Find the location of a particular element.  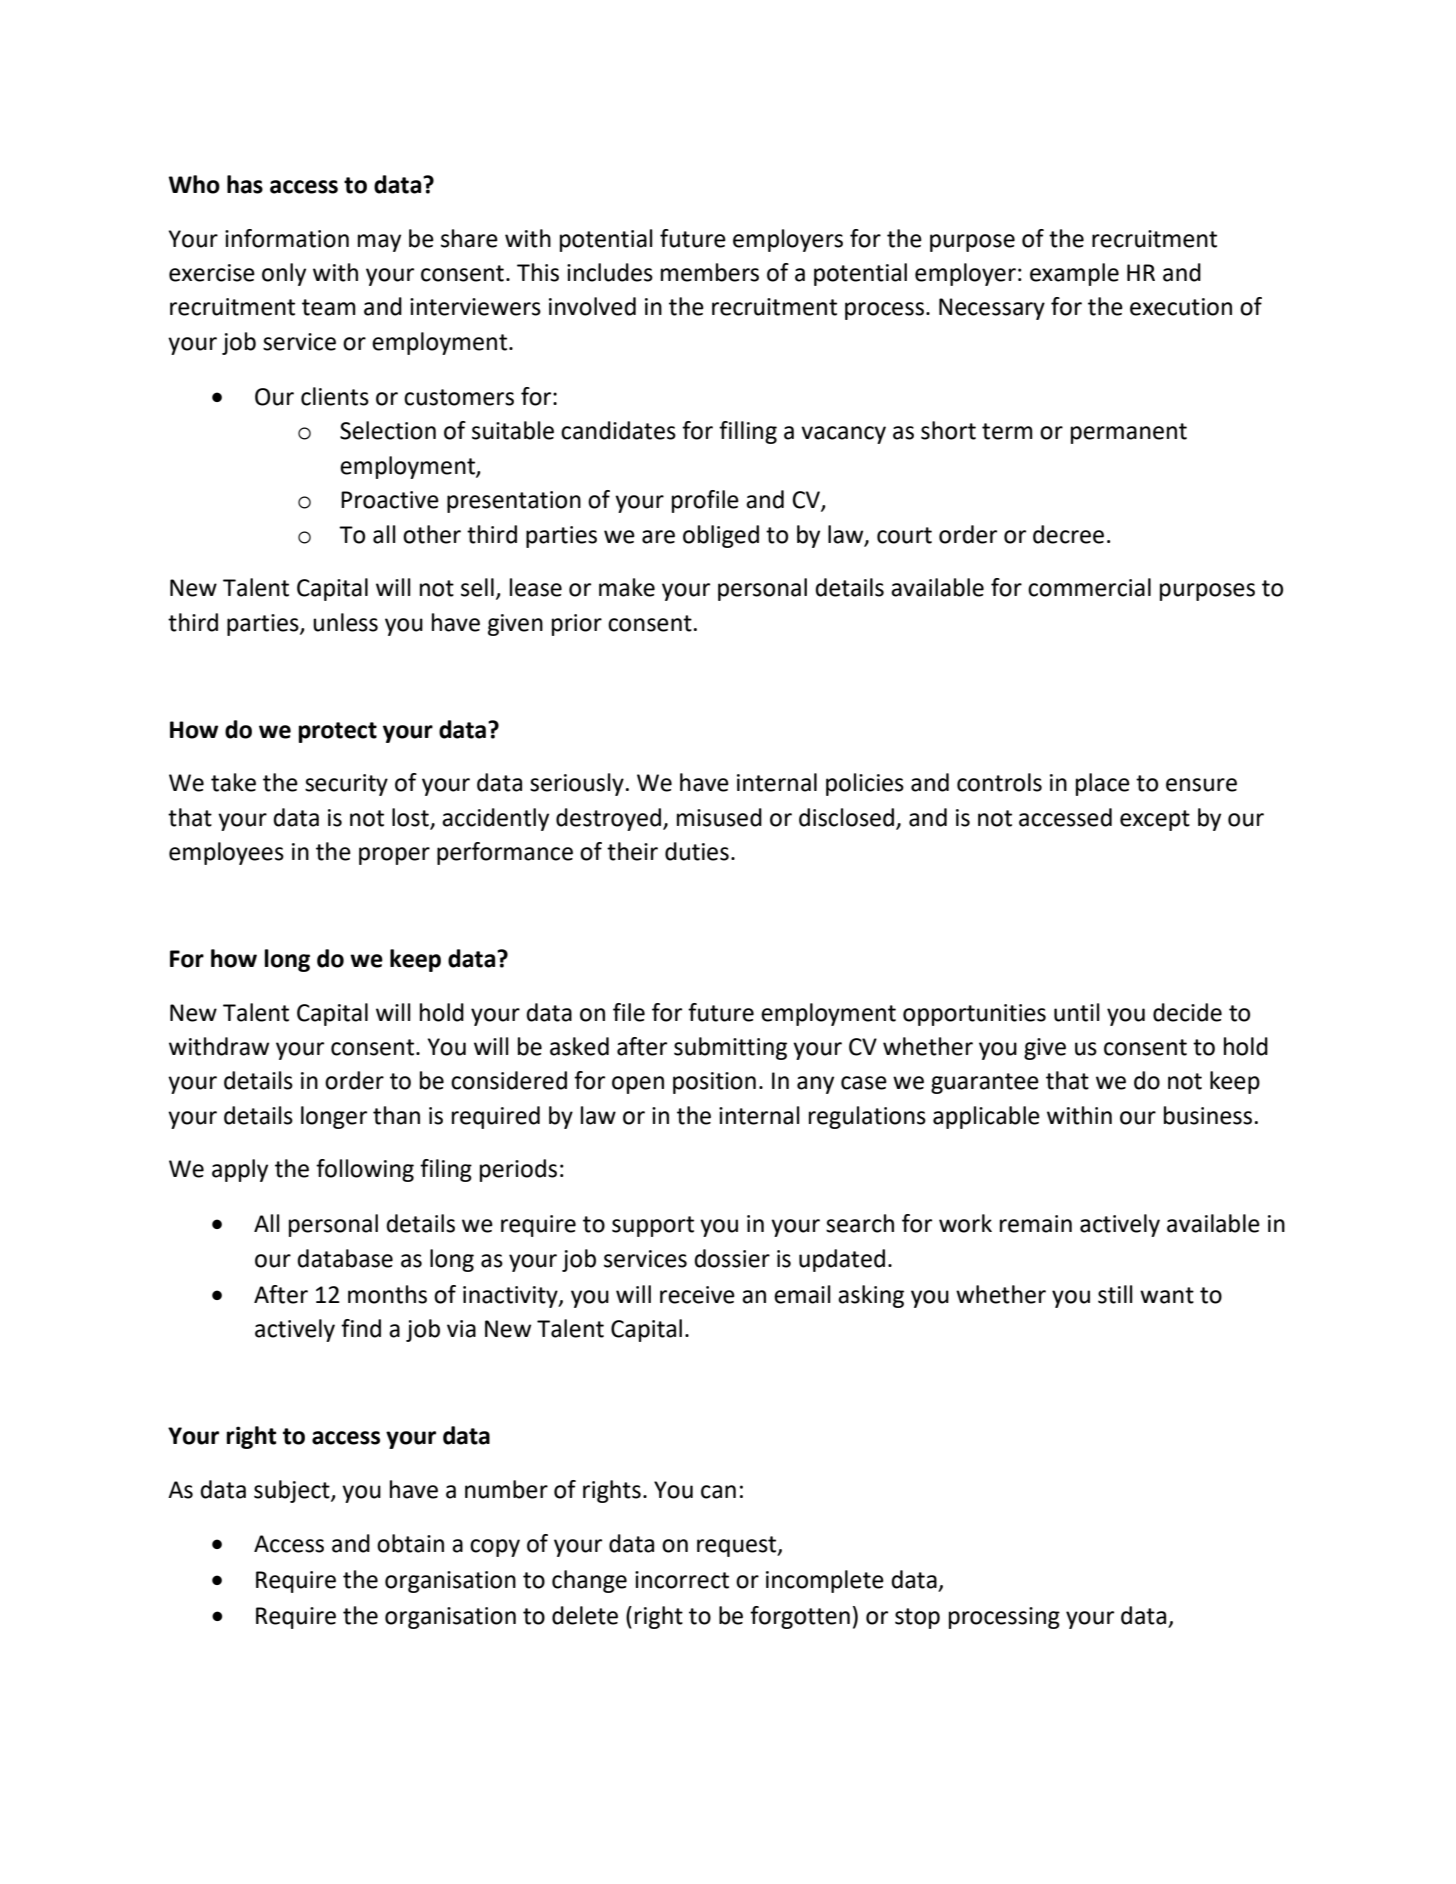

members is located at coordinates (710, 272).
